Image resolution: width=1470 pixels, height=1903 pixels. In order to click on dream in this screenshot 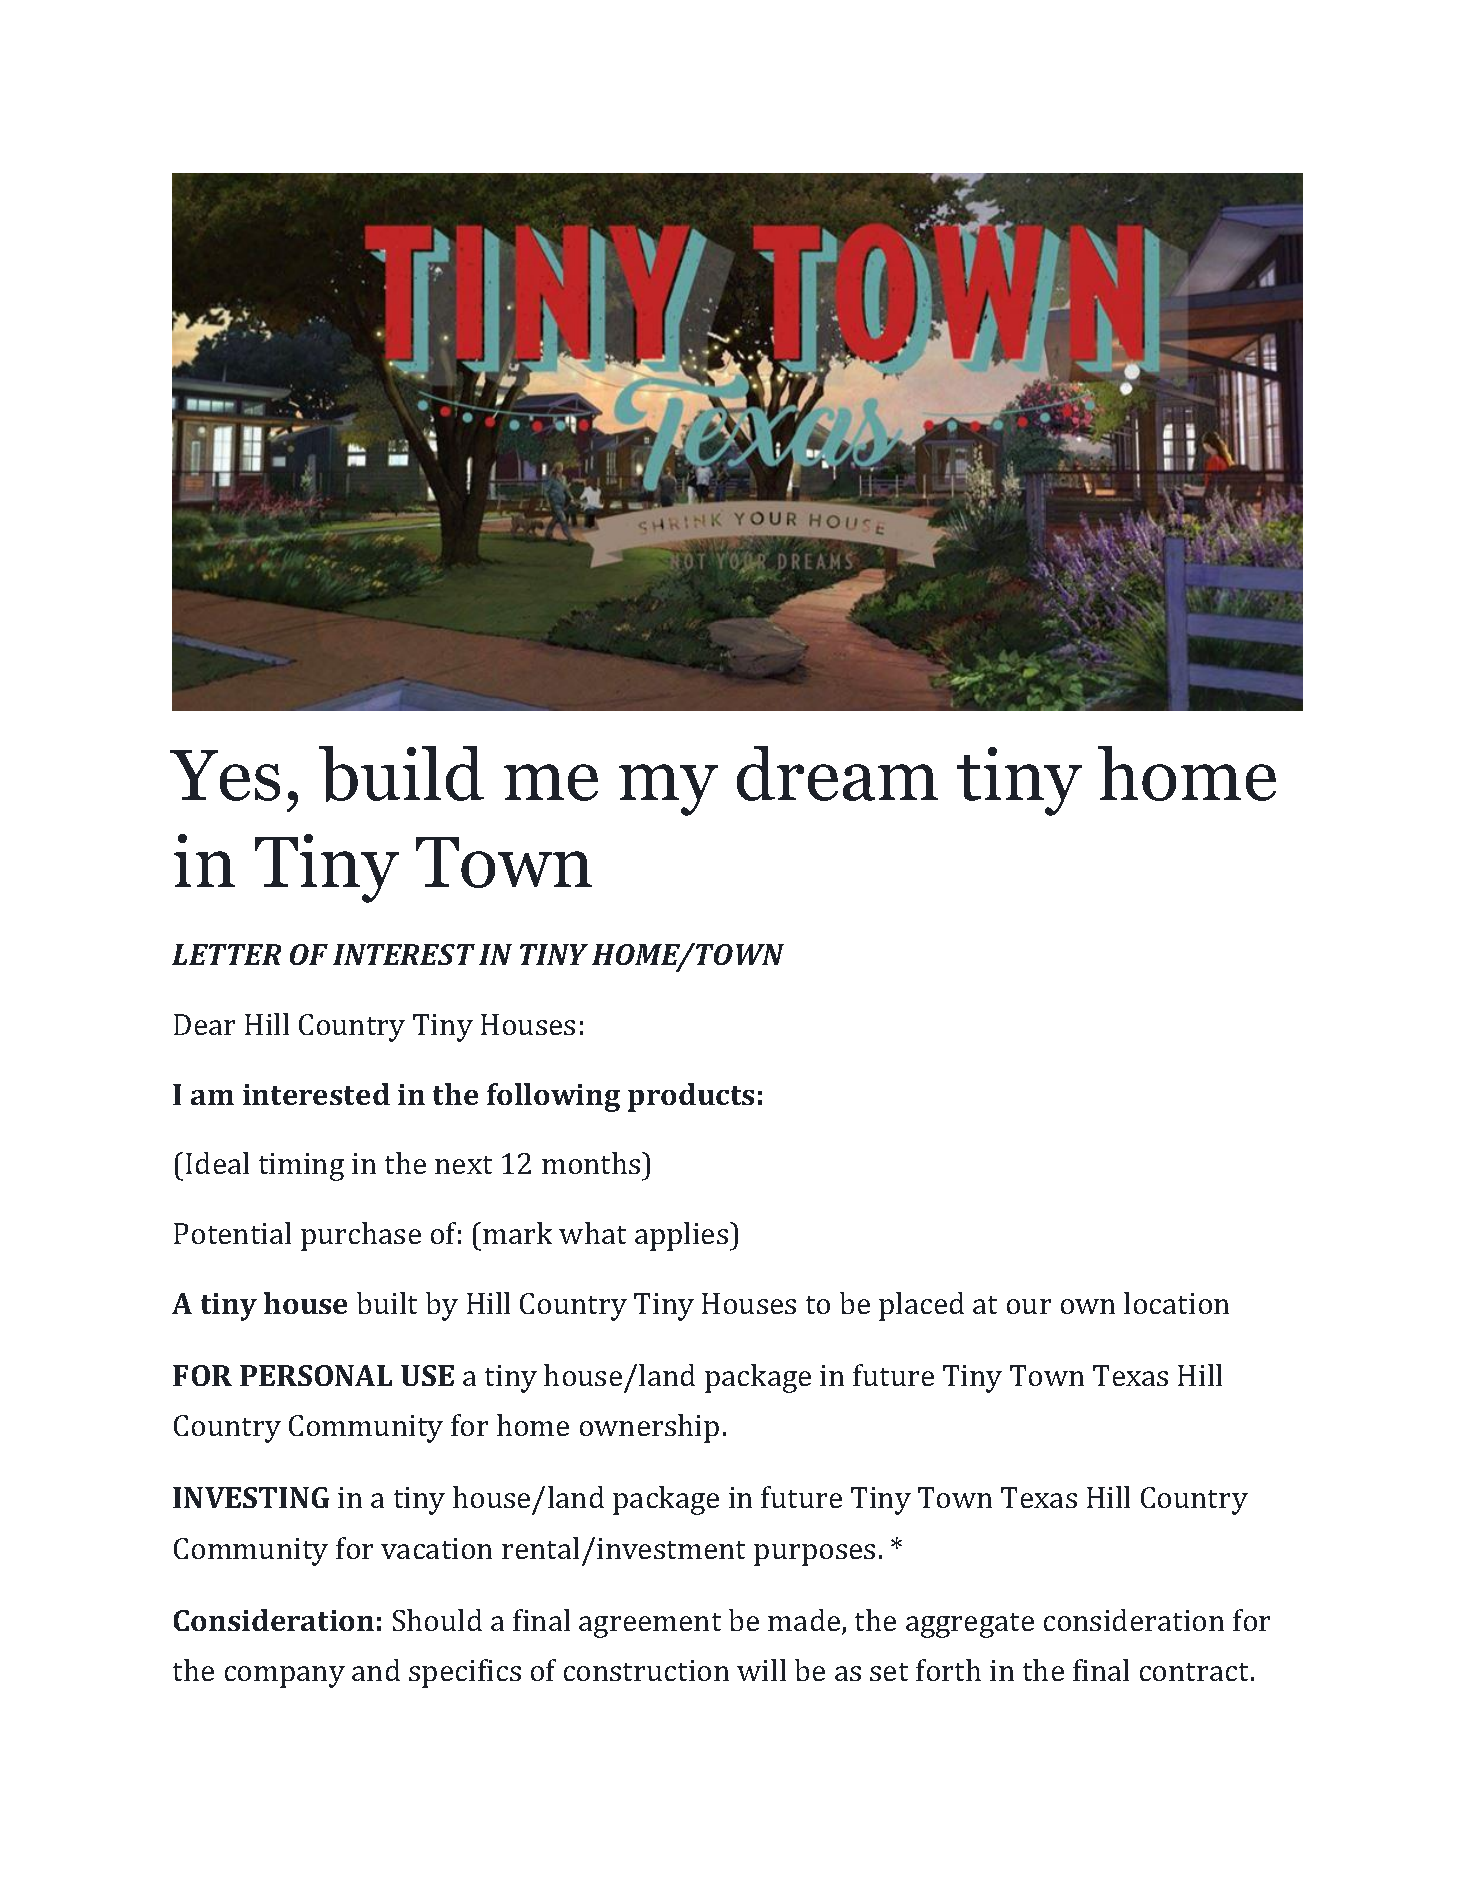, I will do `click(837, 773)`.
